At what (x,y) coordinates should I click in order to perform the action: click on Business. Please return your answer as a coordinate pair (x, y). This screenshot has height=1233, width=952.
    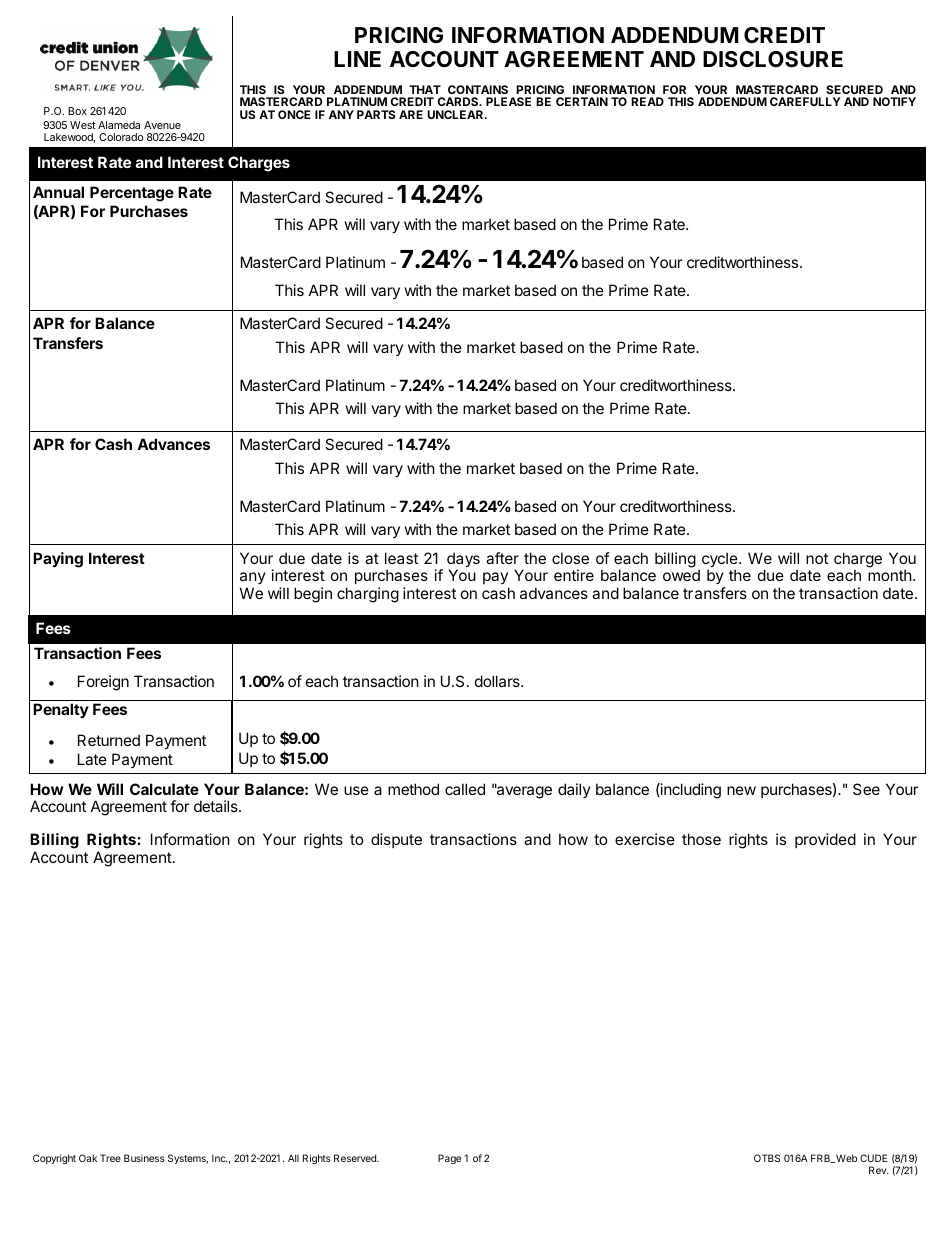
    Looking at the image, I should click on (144, 1158).
